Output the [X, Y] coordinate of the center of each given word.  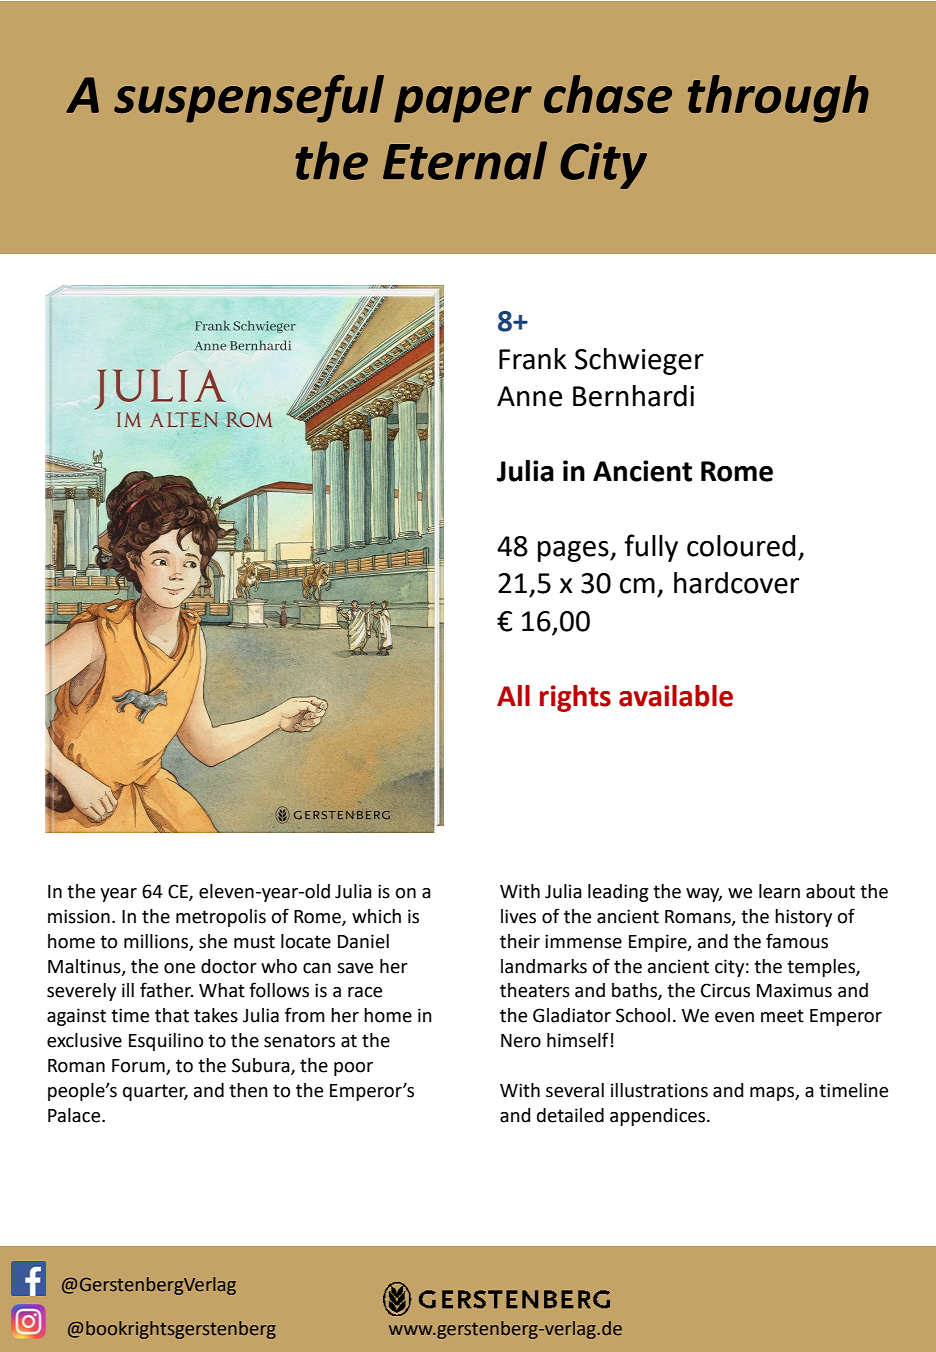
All [513, 695]
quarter [155, 1092]
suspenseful [249, 98]
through [778, 99]
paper [463, 104]
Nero [521, 1041]
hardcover [736, 583]
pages [574, 551]
